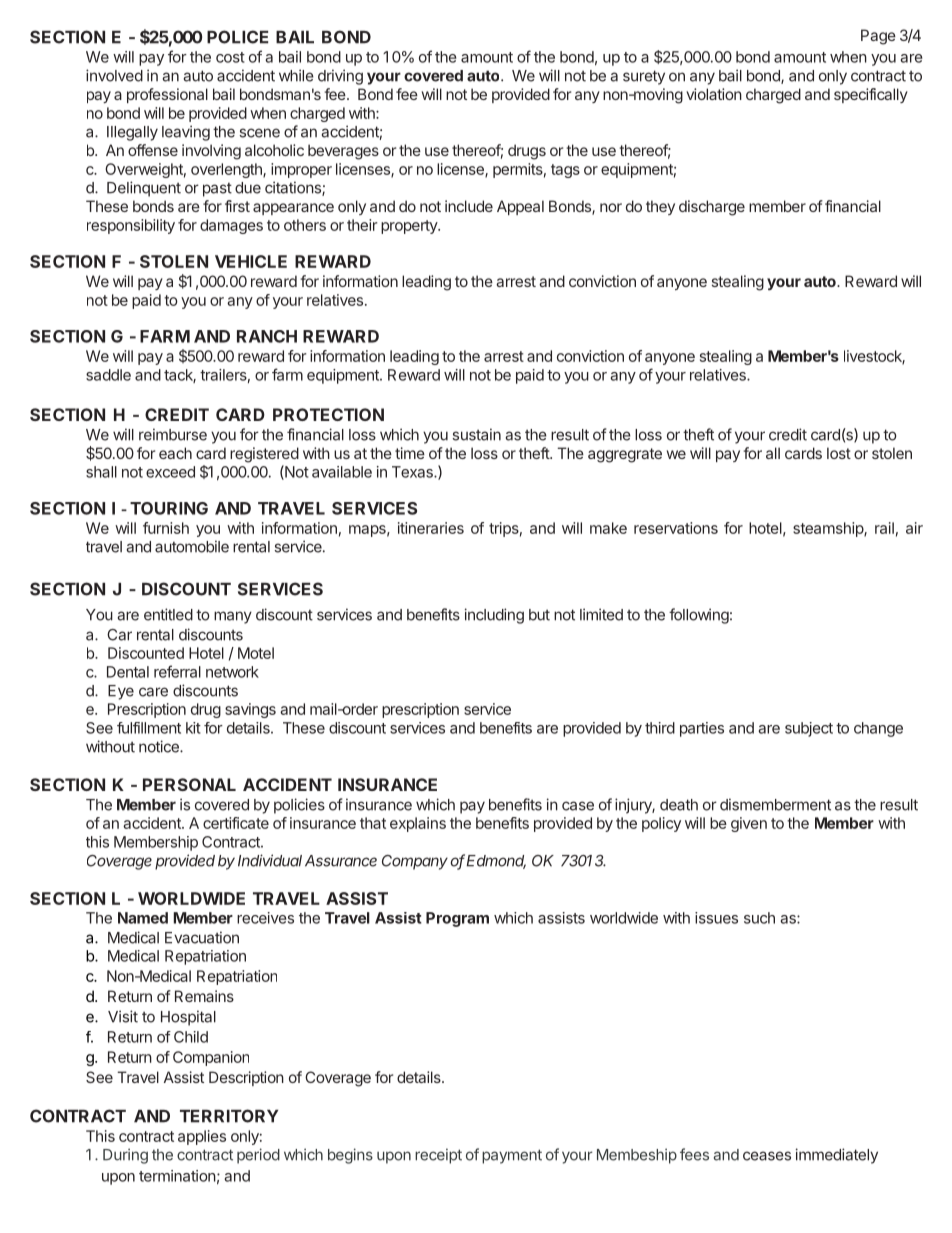 Image resolution: width=952 pixels, height=1233 pixels. What do you see at coordinates (644, 77) in the image?
I see `surety` at bounding box center [644, 77].
